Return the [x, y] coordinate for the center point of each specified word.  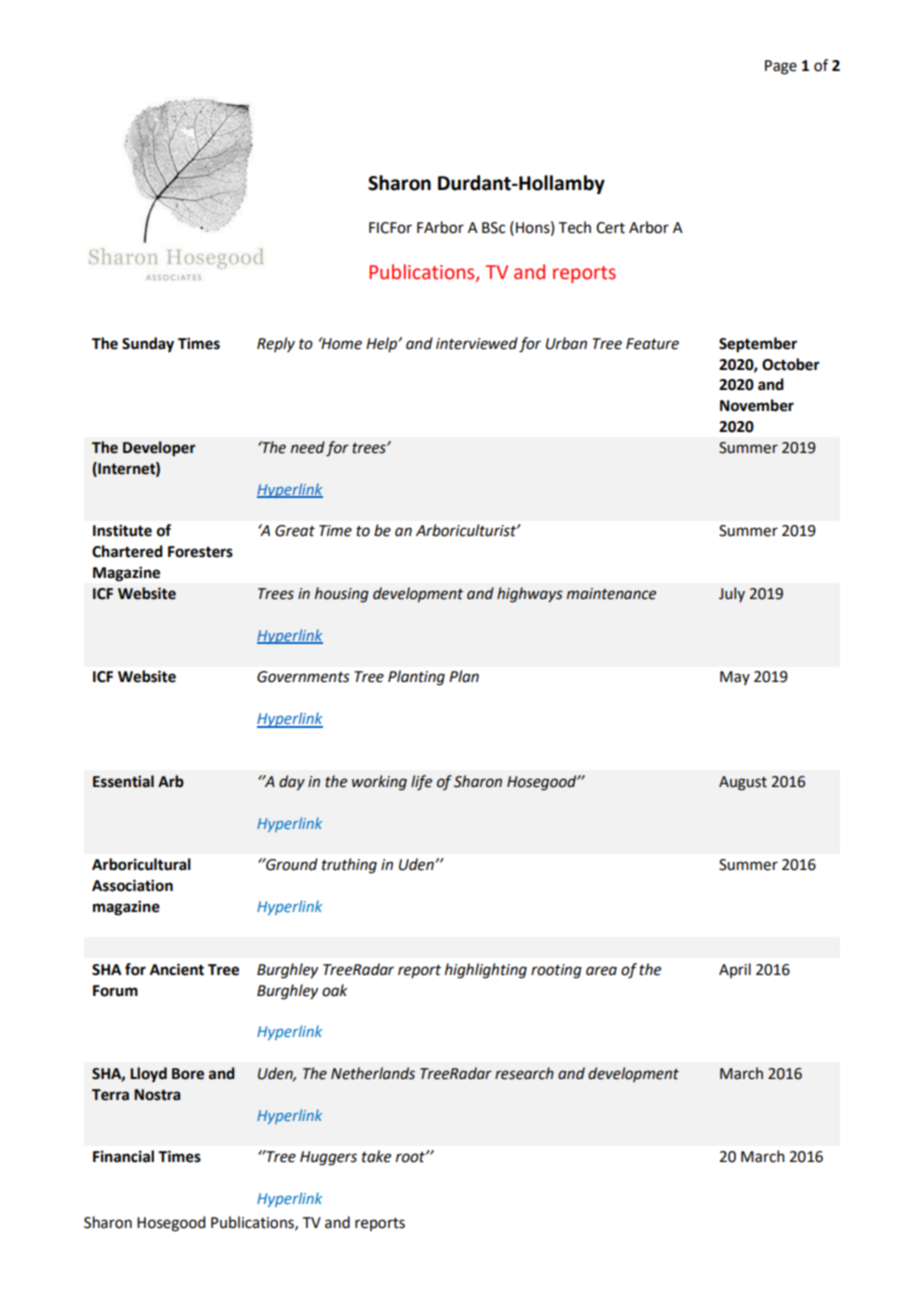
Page [781, 67]
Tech [575, 227]
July [732, 594]
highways [530, 595]
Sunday [148, 345]
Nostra [157, 1095]
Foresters [200, 552]
